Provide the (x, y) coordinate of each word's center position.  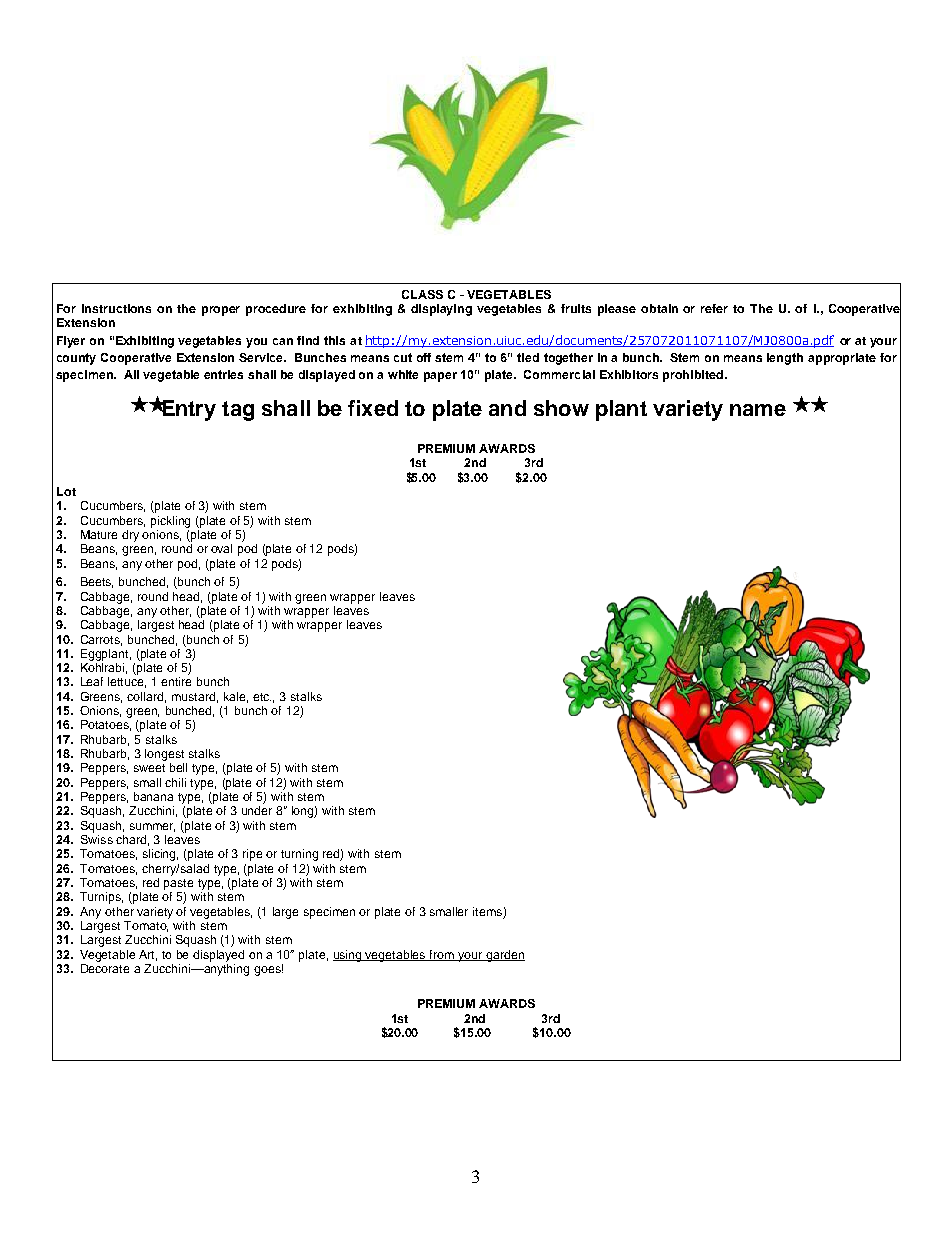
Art (148, 955)
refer (714, 308)
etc (262, 697)
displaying (441, 310)
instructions (116, 308)
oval (221, 548)
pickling (170, 522)
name (758, 410)
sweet (149, 768)
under (257, 810)
